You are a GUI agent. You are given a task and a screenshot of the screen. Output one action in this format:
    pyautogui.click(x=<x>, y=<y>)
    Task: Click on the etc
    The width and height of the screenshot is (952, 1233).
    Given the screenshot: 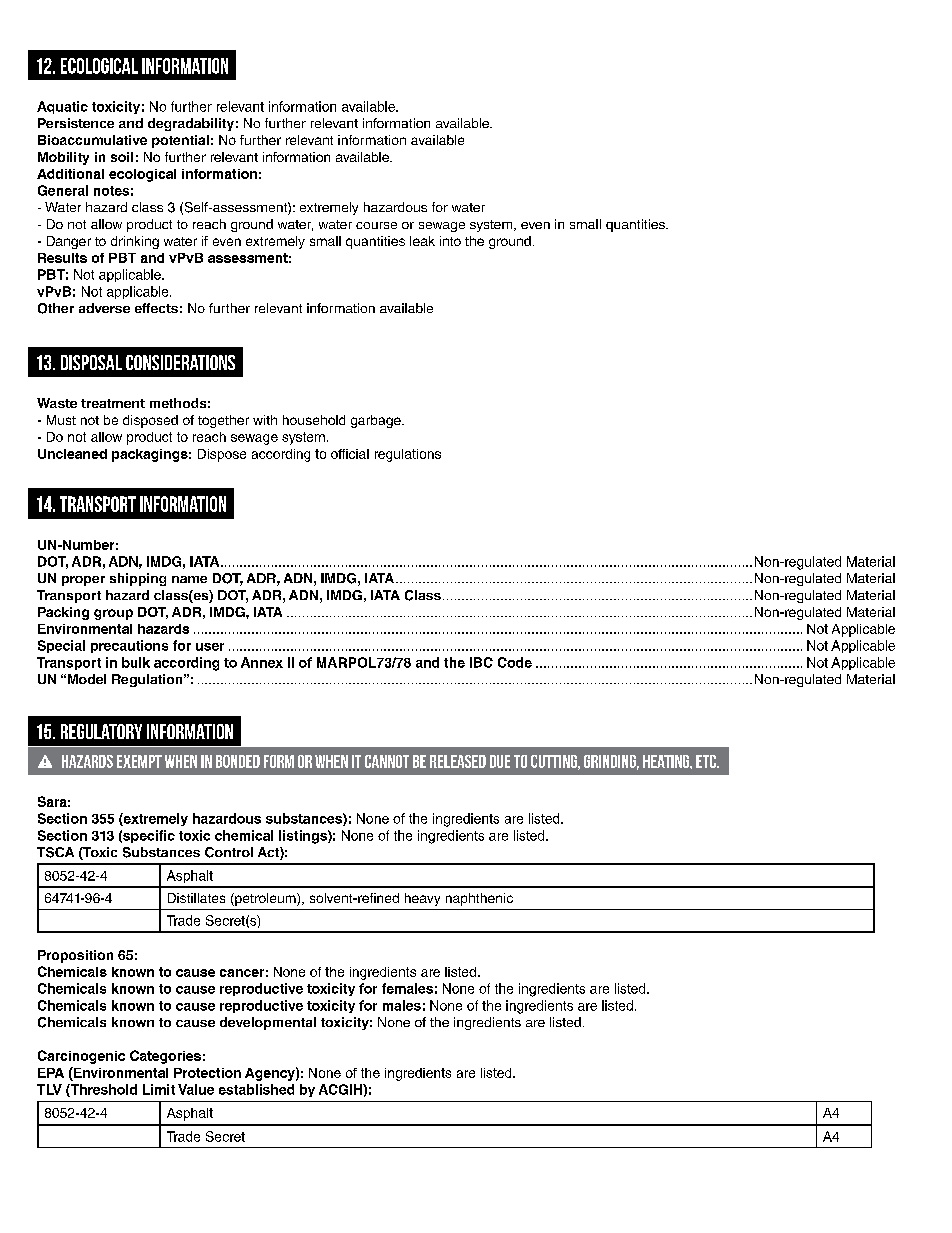 What is the action you would take?
    pyautogui.click(x=707, y=761)
